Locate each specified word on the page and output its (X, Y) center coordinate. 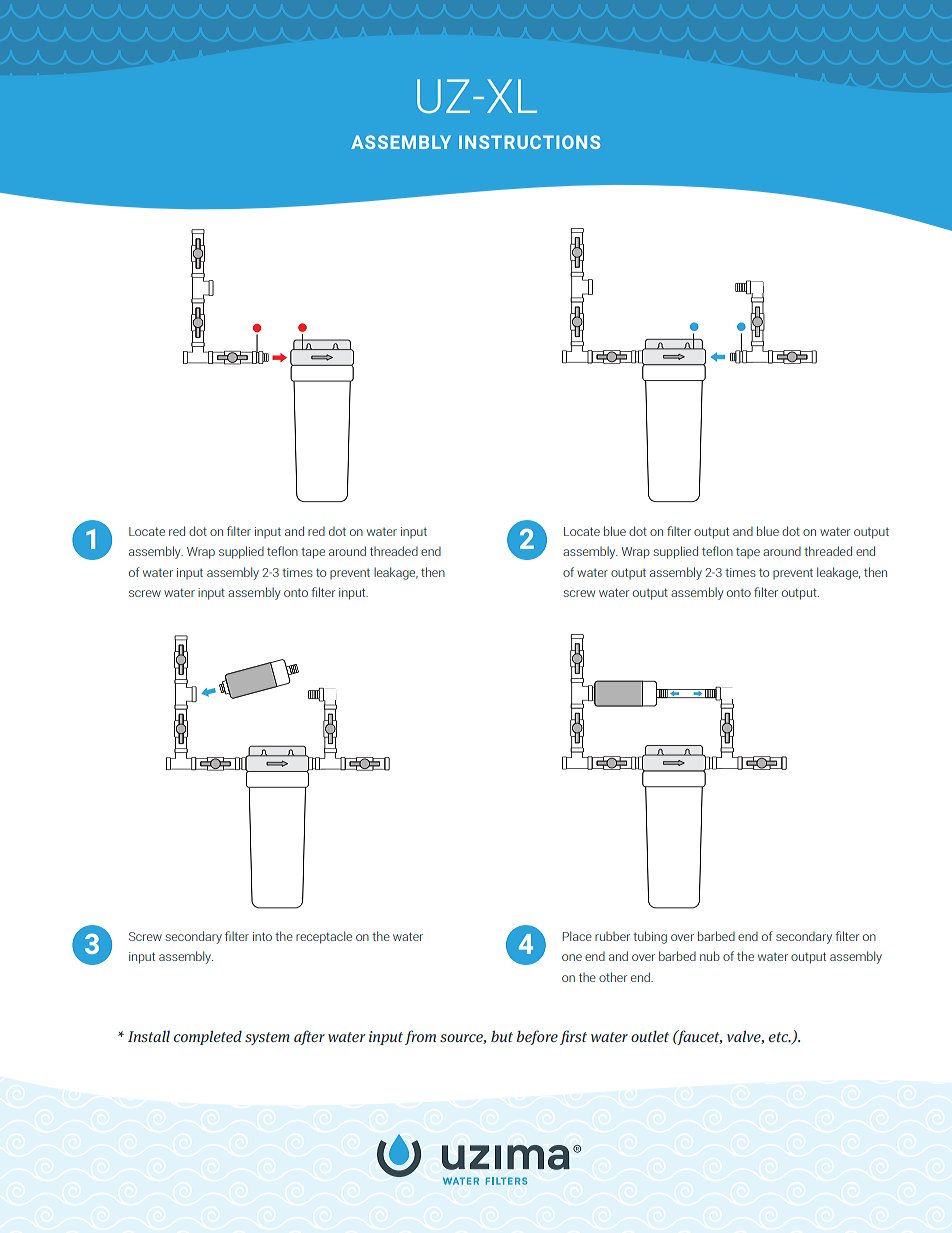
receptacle (324, 937)
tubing (650, 937)
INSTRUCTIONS (529, 142)
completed (208, 1037)
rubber (612, 936)
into (262, 936)
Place (577, 936)
